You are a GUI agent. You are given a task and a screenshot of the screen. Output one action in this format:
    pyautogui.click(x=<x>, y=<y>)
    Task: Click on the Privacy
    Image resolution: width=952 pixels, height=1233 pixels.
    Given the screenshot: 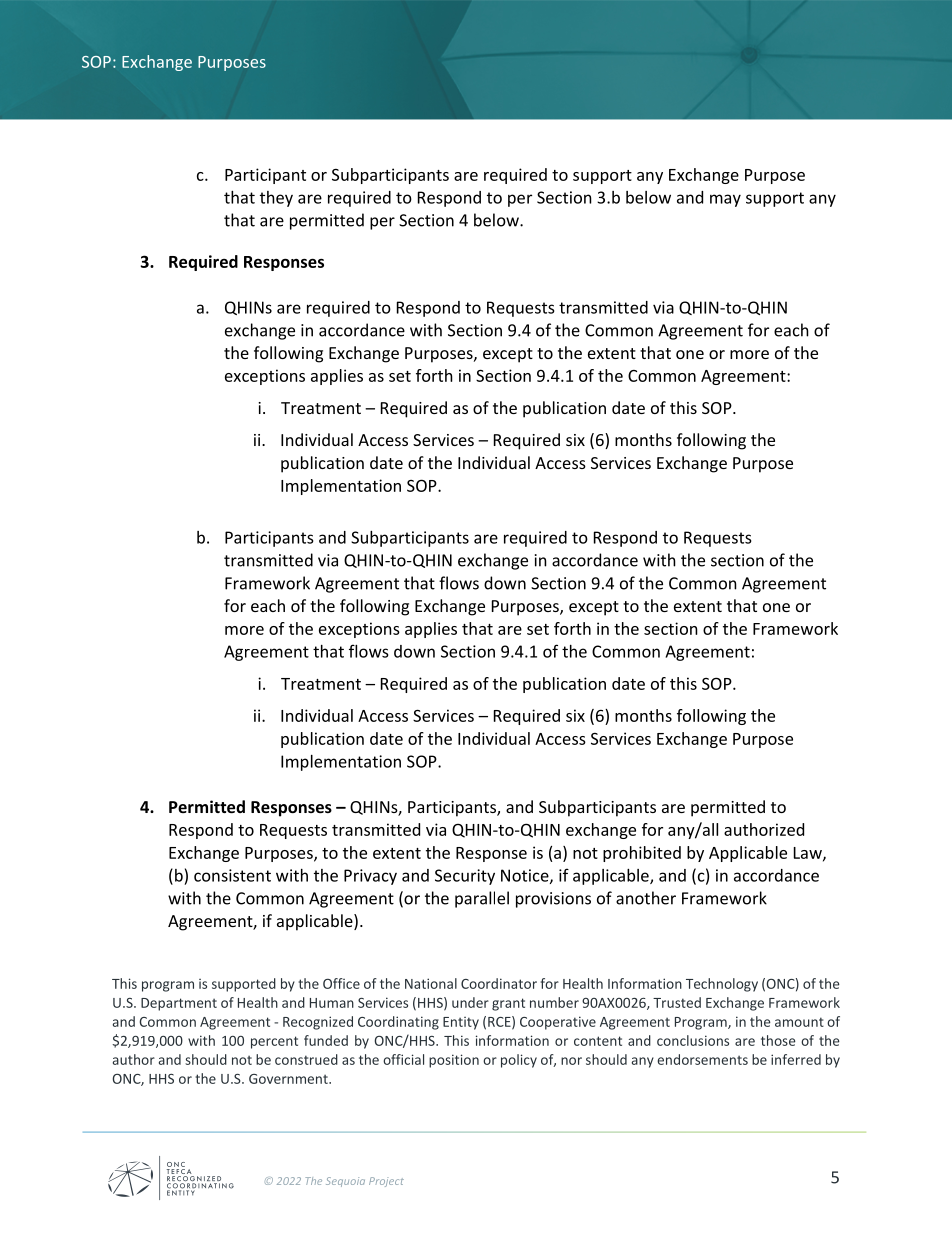 What is the action you would take?
    pyautogui.click(x=370, y=877)
